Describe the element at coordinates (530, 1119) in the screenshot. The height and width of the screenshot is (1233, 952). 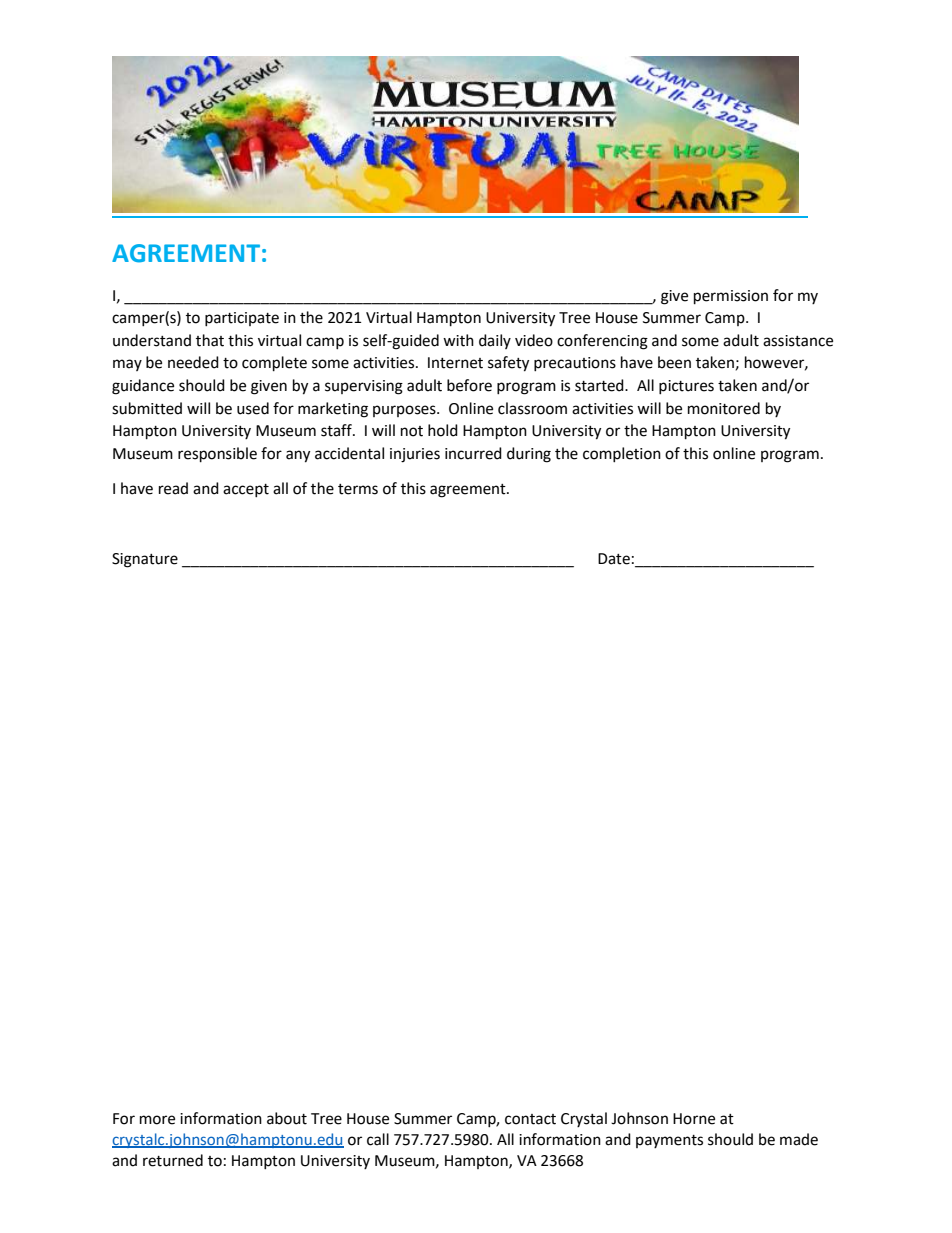
I see `contact` at that location.
